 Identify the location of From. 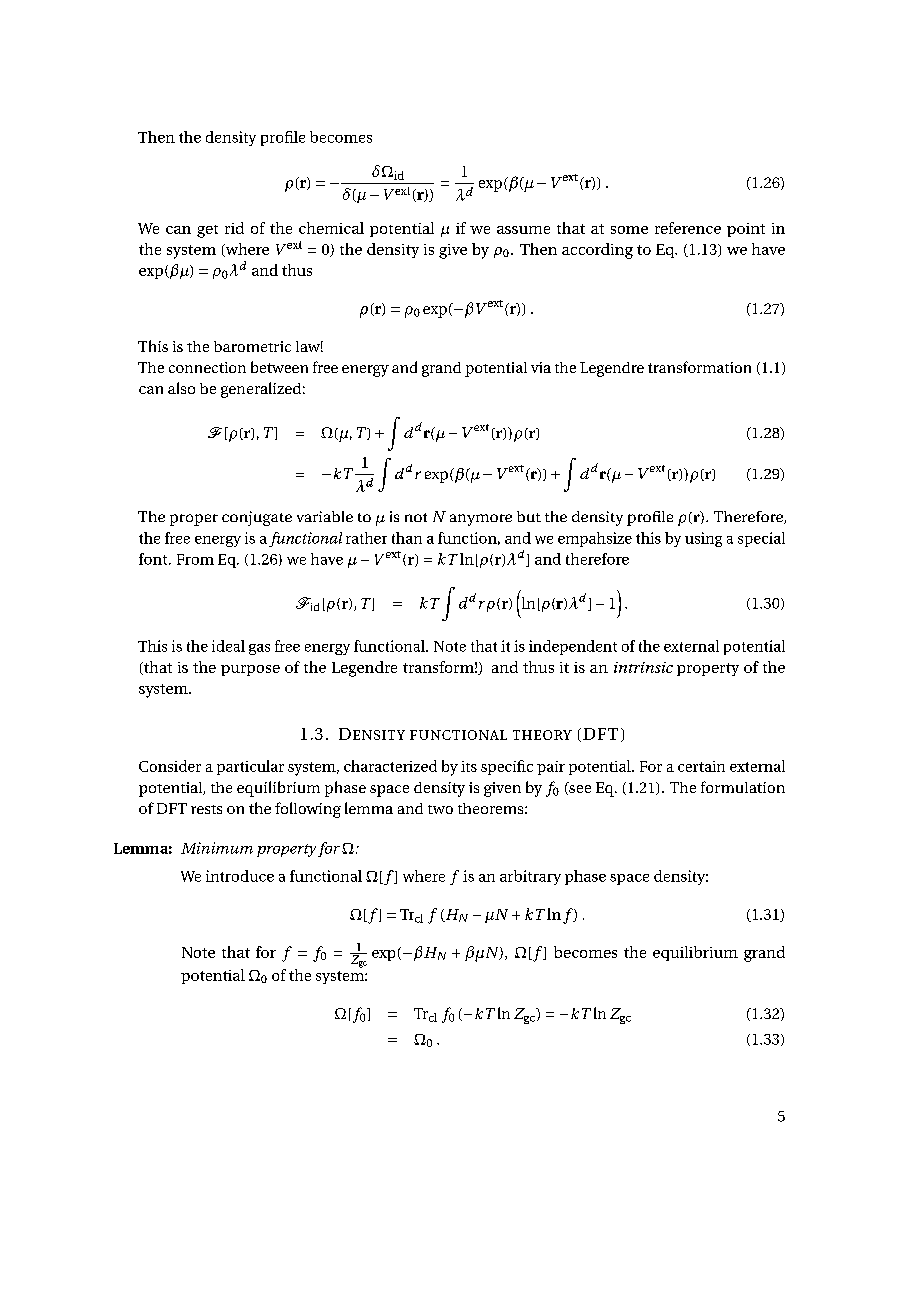
(195, 559).
